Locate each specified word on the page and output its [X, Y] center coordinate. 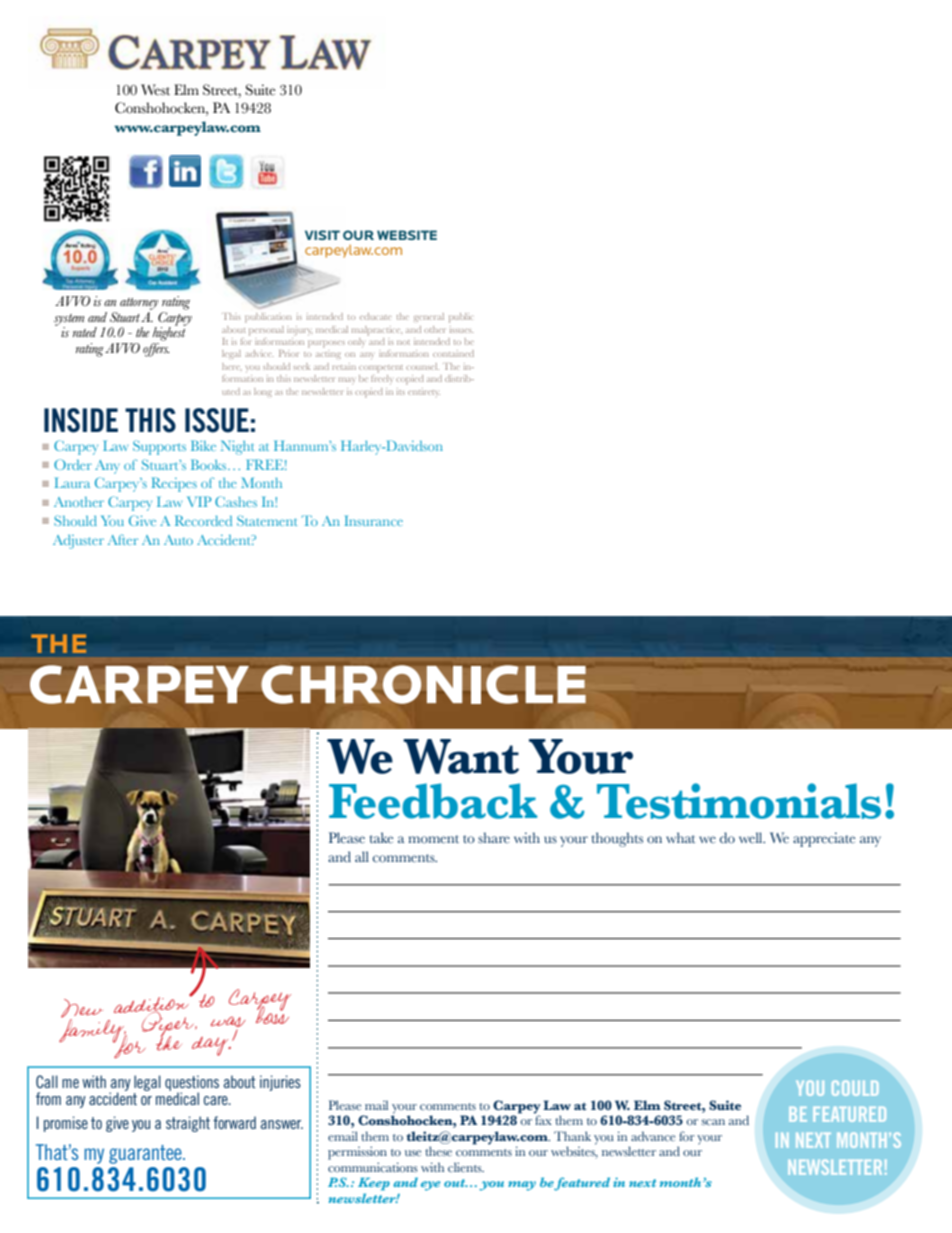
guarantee [146, 1154]
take [381, 838]
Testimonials [739, 801]
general [429, 317]
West [155, 90]
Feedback [433, 801]
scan [713, 1122]
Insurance [374, 520]
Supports [159, 447]
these [438, 1151]
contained [453, 353]
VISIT [322, 235]
